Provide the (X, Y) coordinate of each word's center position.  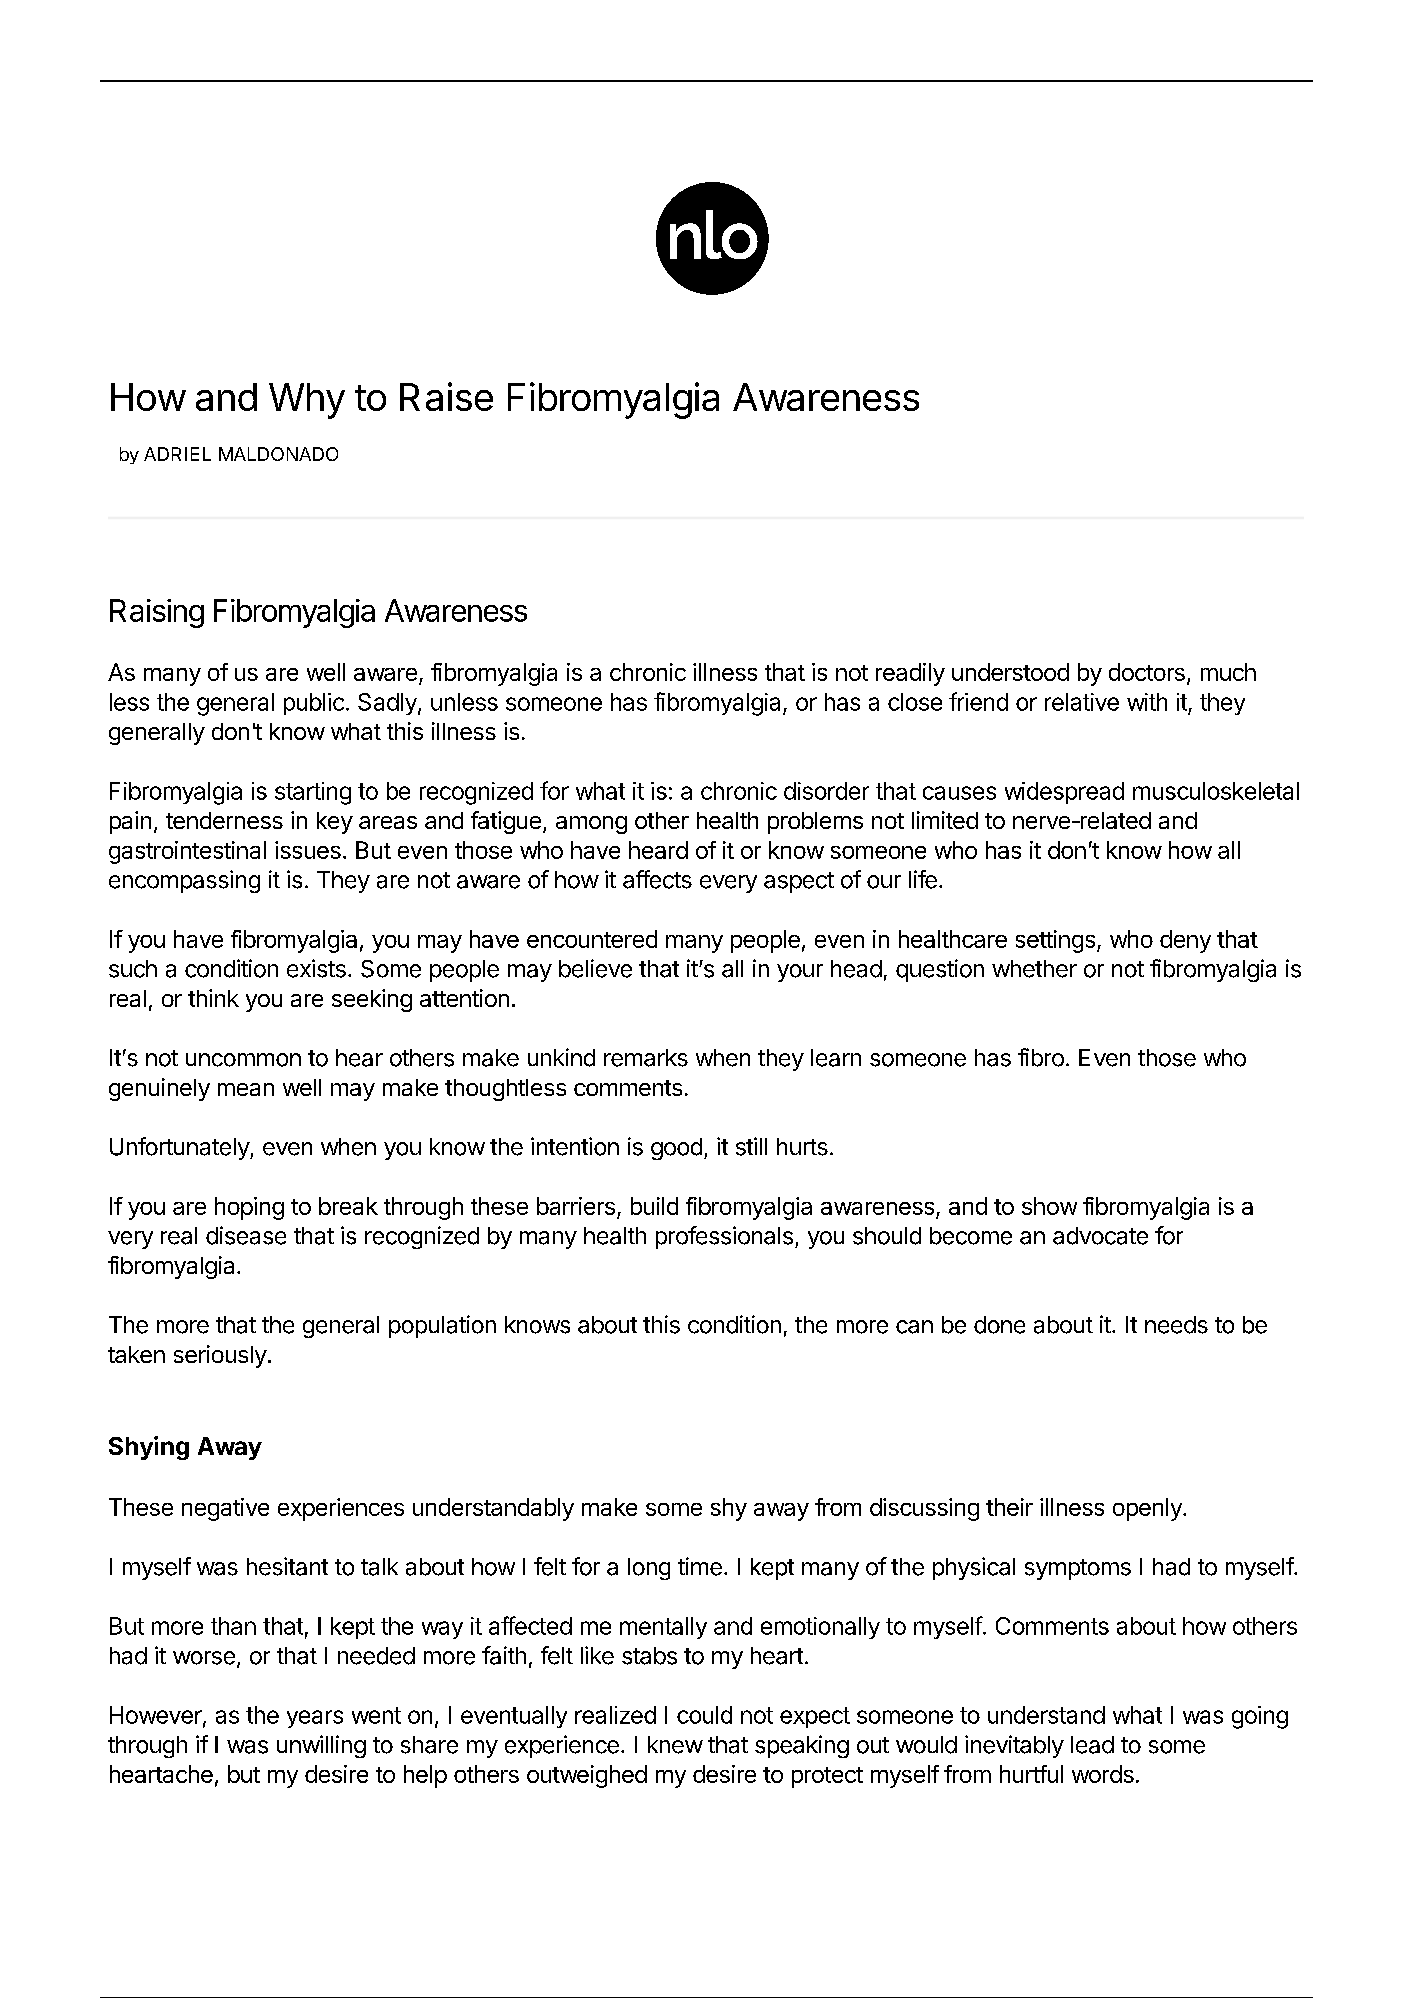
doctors (1147, 672)
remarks (646, 1058)
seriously (220, 1356)
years (315, 1719)
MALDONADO (278, 454)
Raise (446, 396)
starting (313, 793)
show (1049, 1206)
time (700, 1566)
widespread (1064, 793)
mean (246, 1089)
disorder (826, 791)
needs (1176, 1325)
